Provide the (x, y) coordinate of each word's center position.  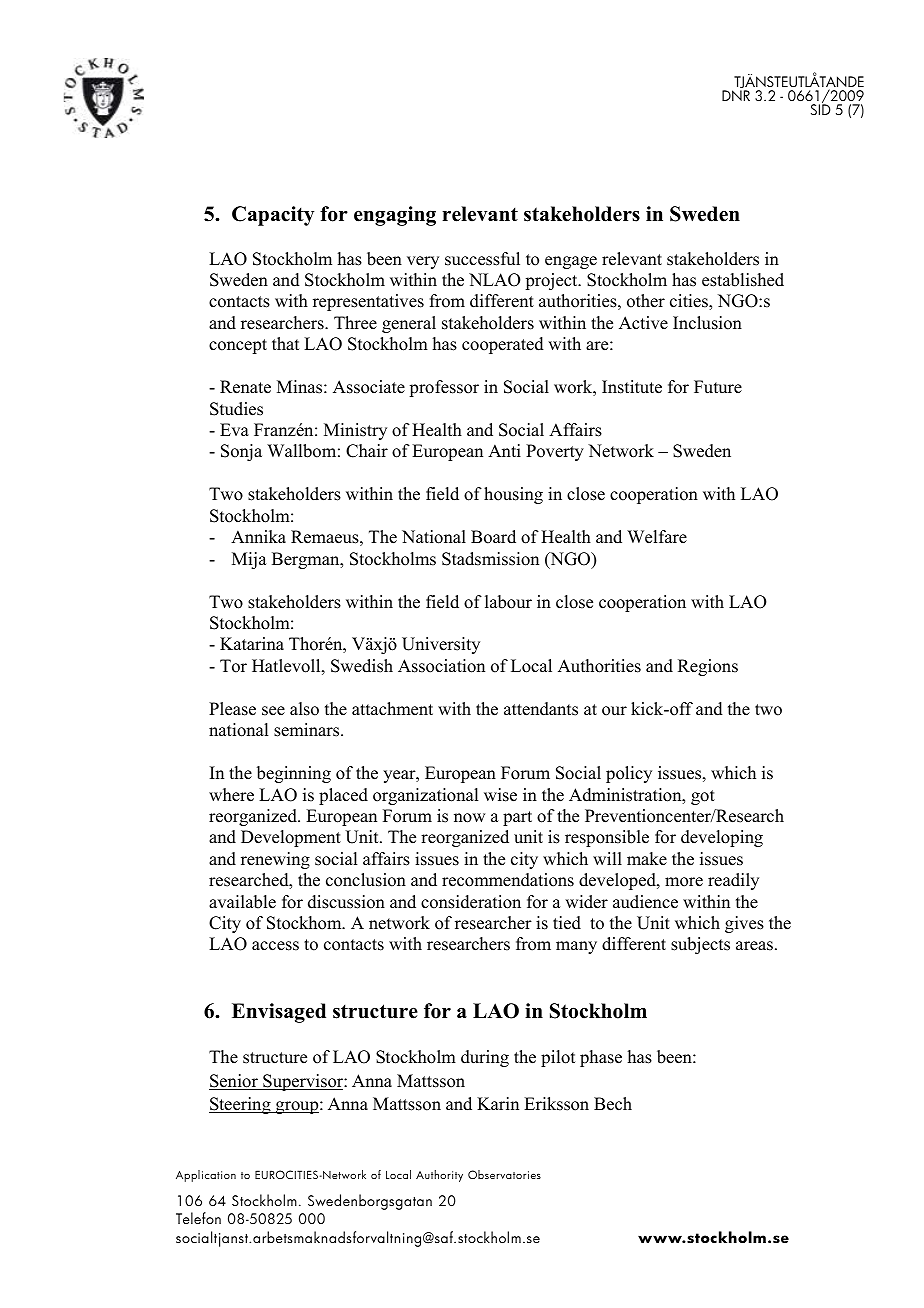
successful (482, 259)
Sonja (241, 452)
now (469, 818)
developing (722, 838)
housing (513, 495)
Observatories (504, 1174)
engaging (395, 216)
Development (291, 838)
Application (206, 1176)
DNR (736, 95)
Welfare (657, 537)
